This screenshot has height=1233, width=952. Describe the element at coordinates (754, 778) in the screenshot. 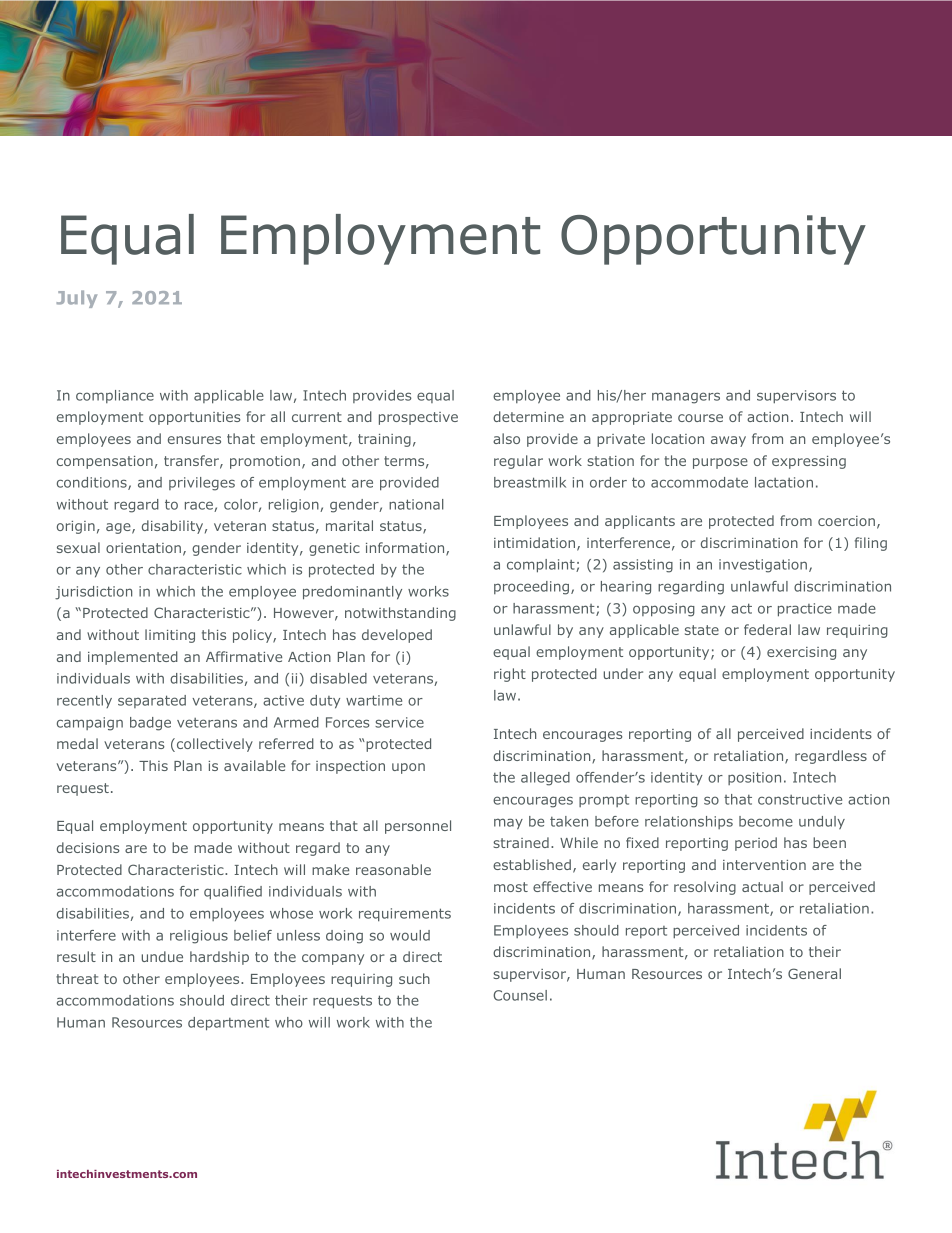

I see `position` at that location.
